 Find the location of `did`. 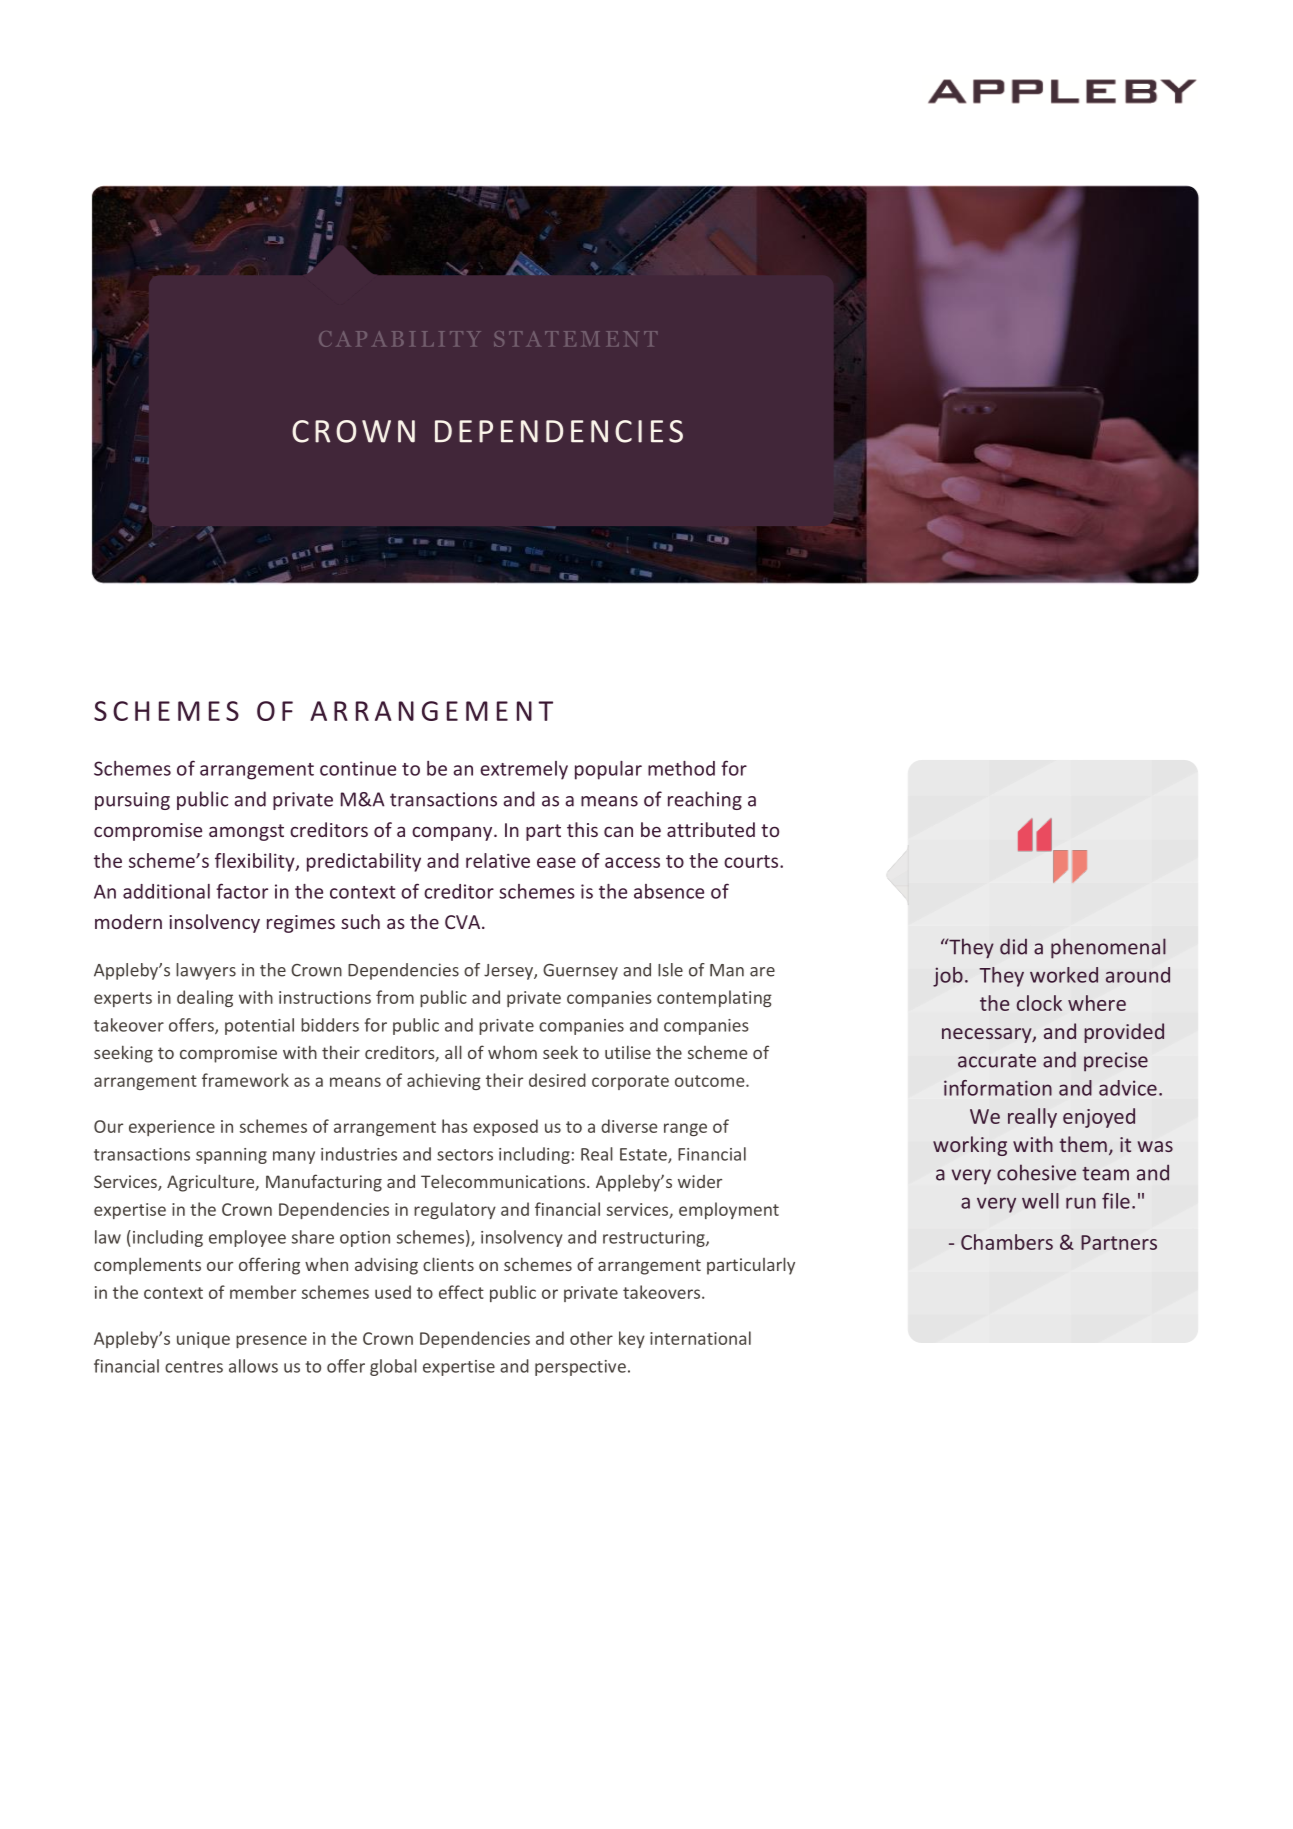

did is located at coordinates (1013, 946).
